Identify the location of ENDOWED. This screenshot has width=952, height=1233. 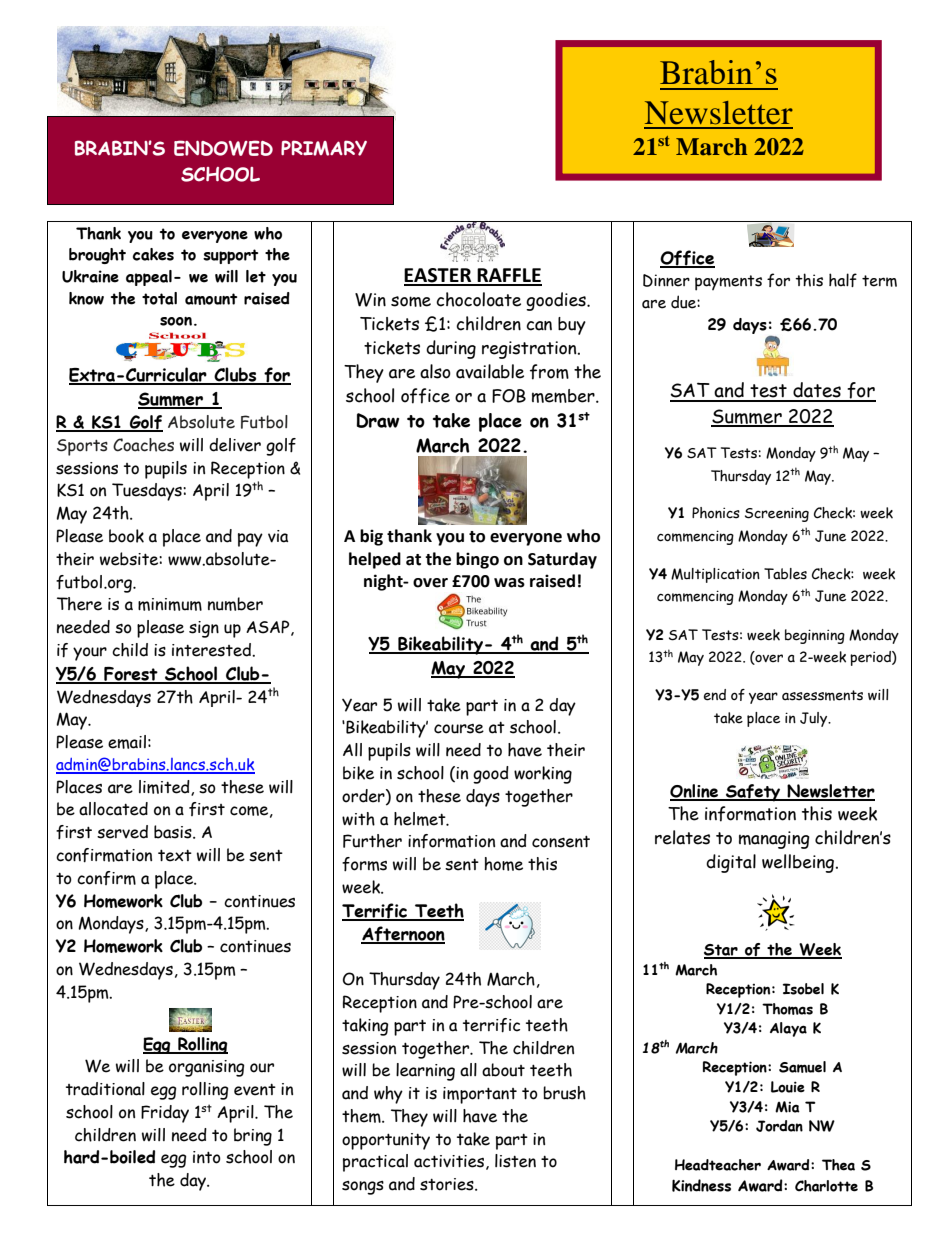
(223, 148).
